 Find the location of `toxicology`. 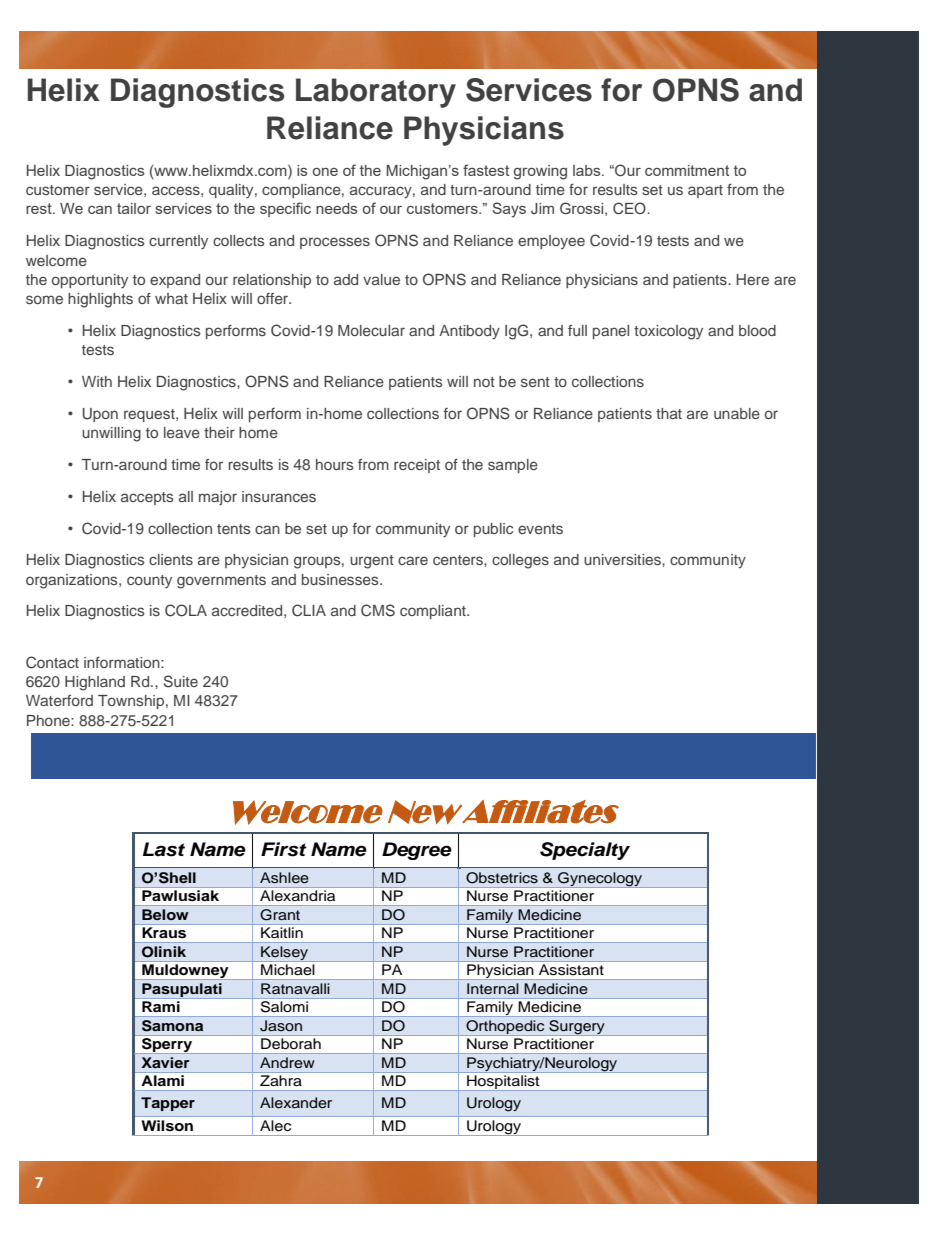

toxicology is located at coordinates (668, 332).
